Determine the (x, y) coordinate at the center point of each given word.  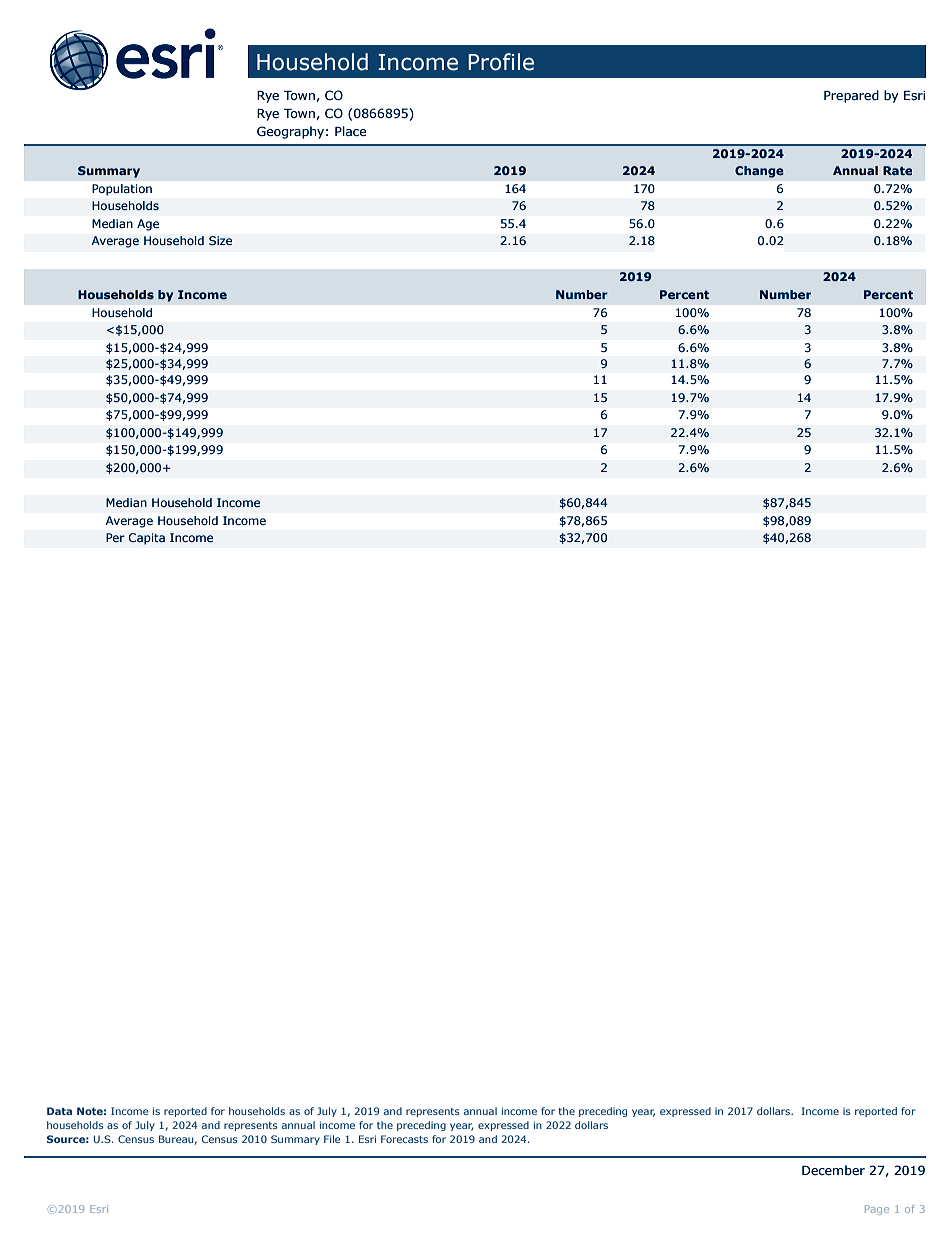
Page (877, 1210)
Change (759, 172)
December (833, 1170)
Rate (897, 170)
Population (122, 190)
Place (350, 131)
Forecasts (404, 1139)
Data (59, 1111)
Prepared (851, 96)
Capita (147, 539)
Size (220, 241)
